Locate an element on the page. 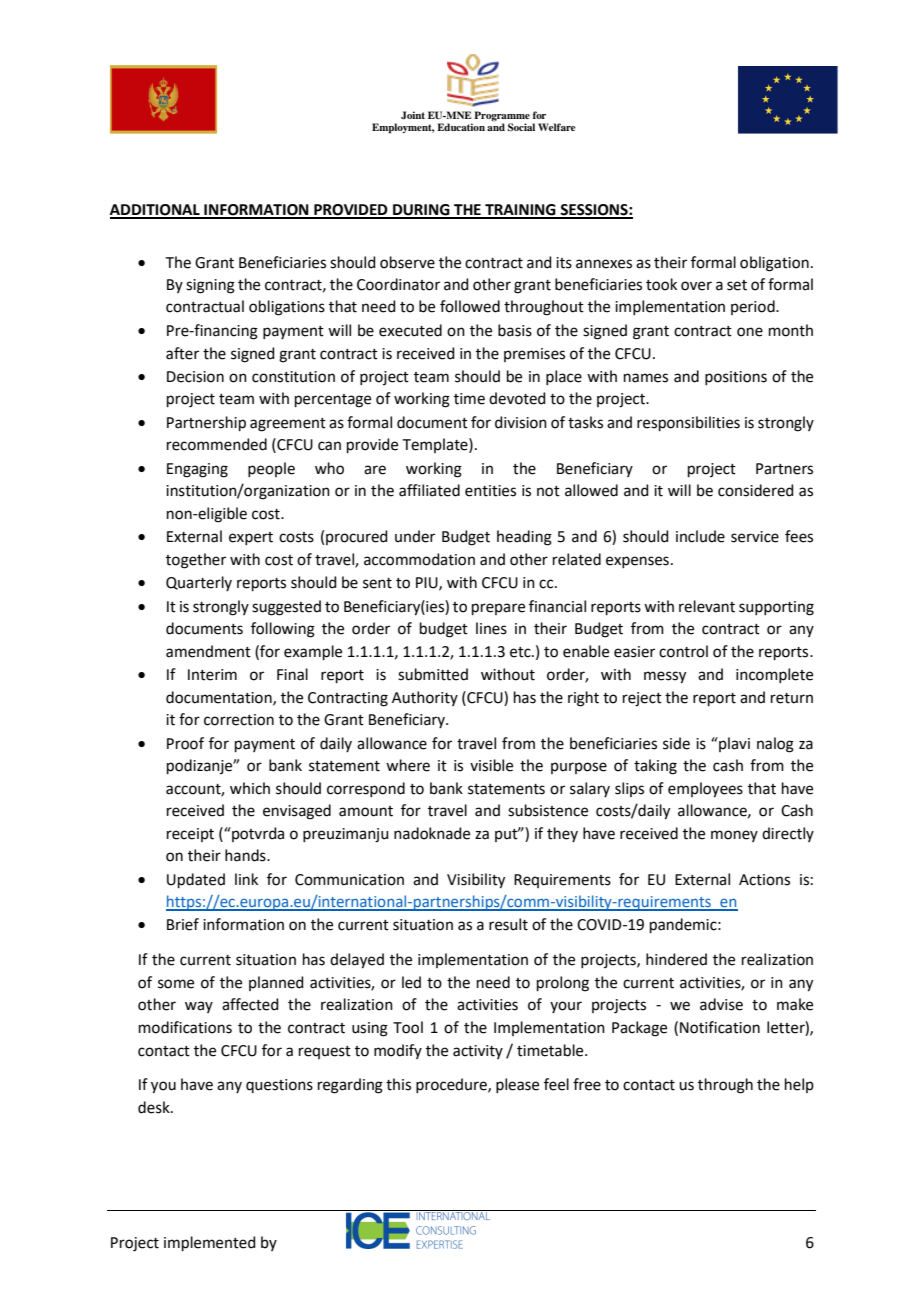  implemented is located at coordinates (210, 1243).
